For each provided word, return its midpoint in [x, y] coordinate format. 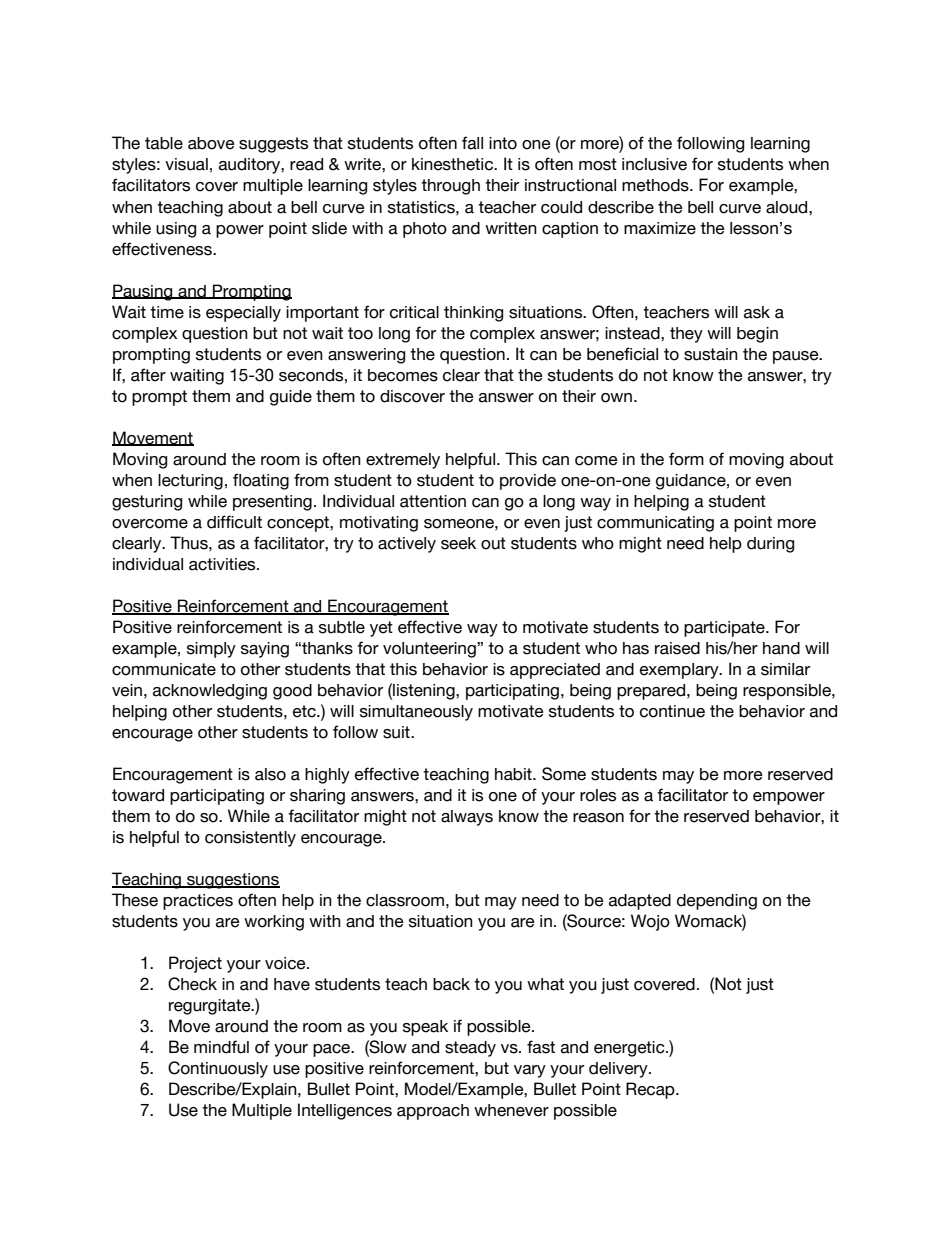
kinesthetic [454, 164]
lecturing [190, 482]
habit [514, 774]
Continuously [218, 1069]
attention [433, 501]
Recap [651, 1090]
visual [186, 164]
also [270, 774]
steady [470, 1049]
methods [656, 185]
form [686, 459]
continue [672, 711]
